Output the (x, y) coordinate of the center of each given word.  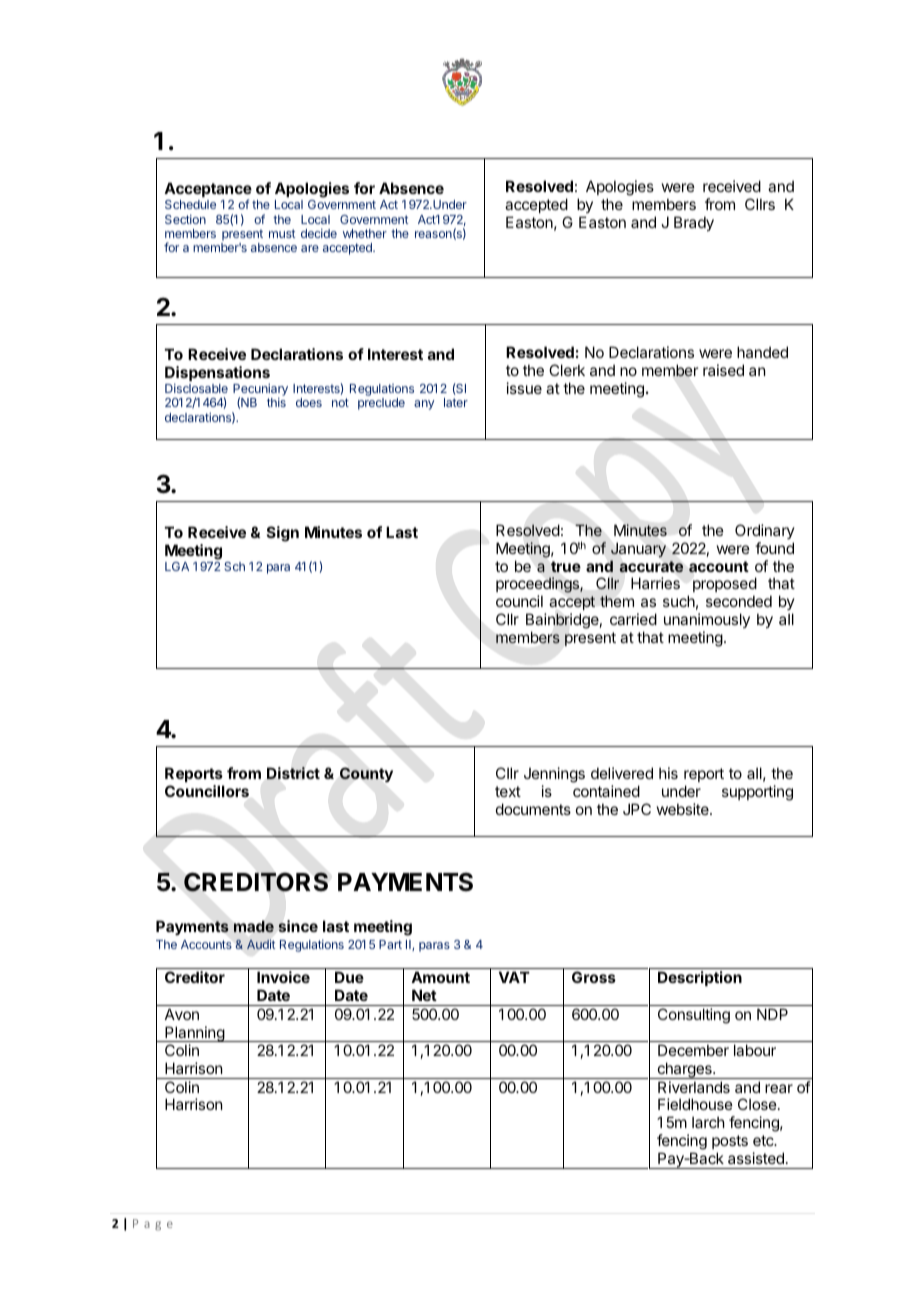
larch (708, 1122)
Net (424, 995)
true (566, 566)
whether (365, 233)
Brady (694, 223)
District (293, 773)
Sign (283, 534)
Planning (194, 1034)
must (282, 233)
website (684, 809)
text (508, 791)
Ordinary (765, 531)
